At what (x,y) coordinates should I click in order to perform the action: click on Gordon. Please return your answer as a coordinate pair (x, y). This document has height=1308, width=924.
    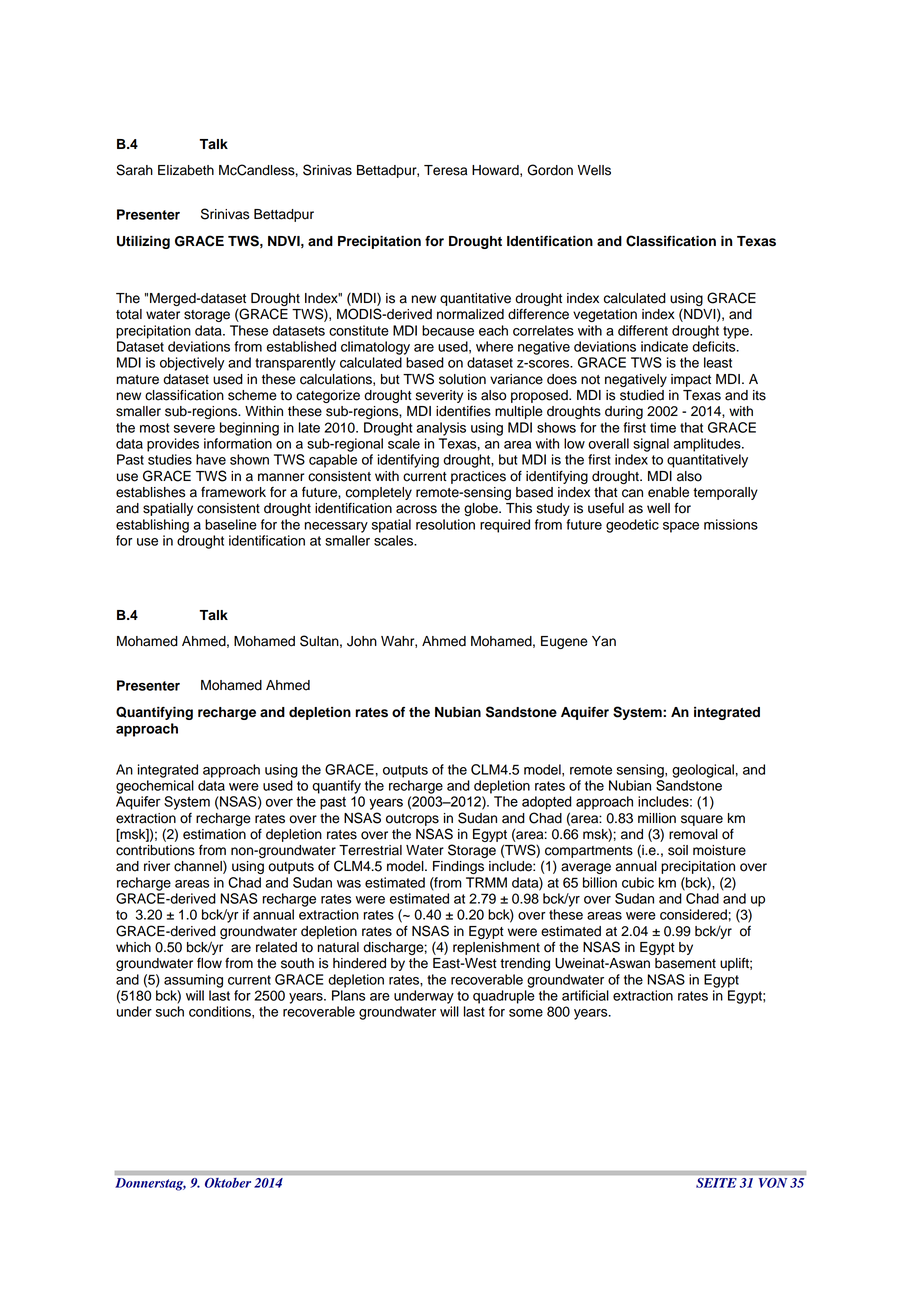
    Looking at the image, I should click on (550, 170).
